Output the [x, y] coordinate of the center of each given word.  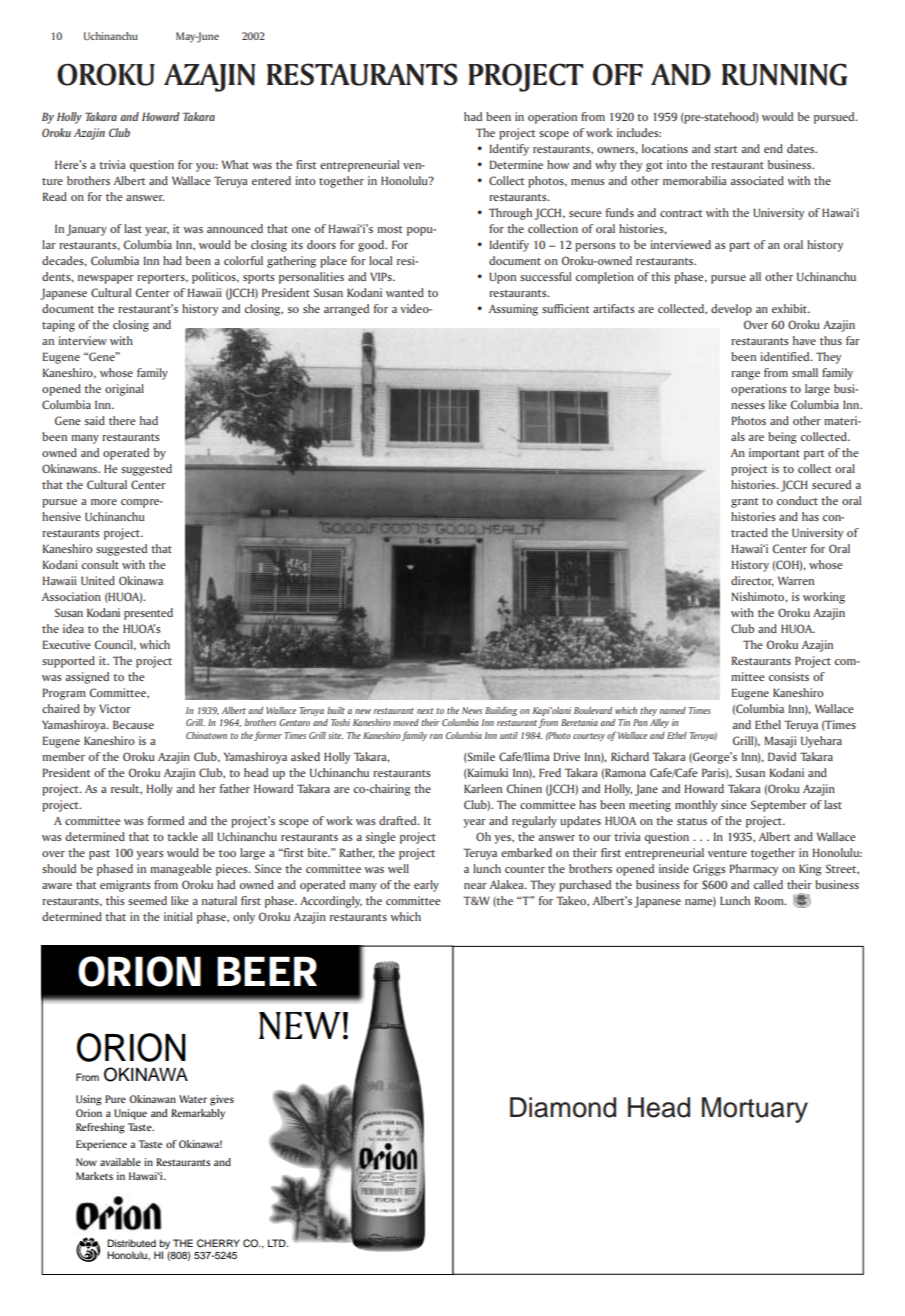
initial [178, 916]
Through [510, 214]
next [425, 711]
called [768, 884]
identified [786, 356]
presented [148, 614]
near [475, 886]
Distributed [131, 1243]
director [752, 581]
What [235, 164]
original [124, 390]
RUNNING [784, 74]
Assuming [513, 310]
